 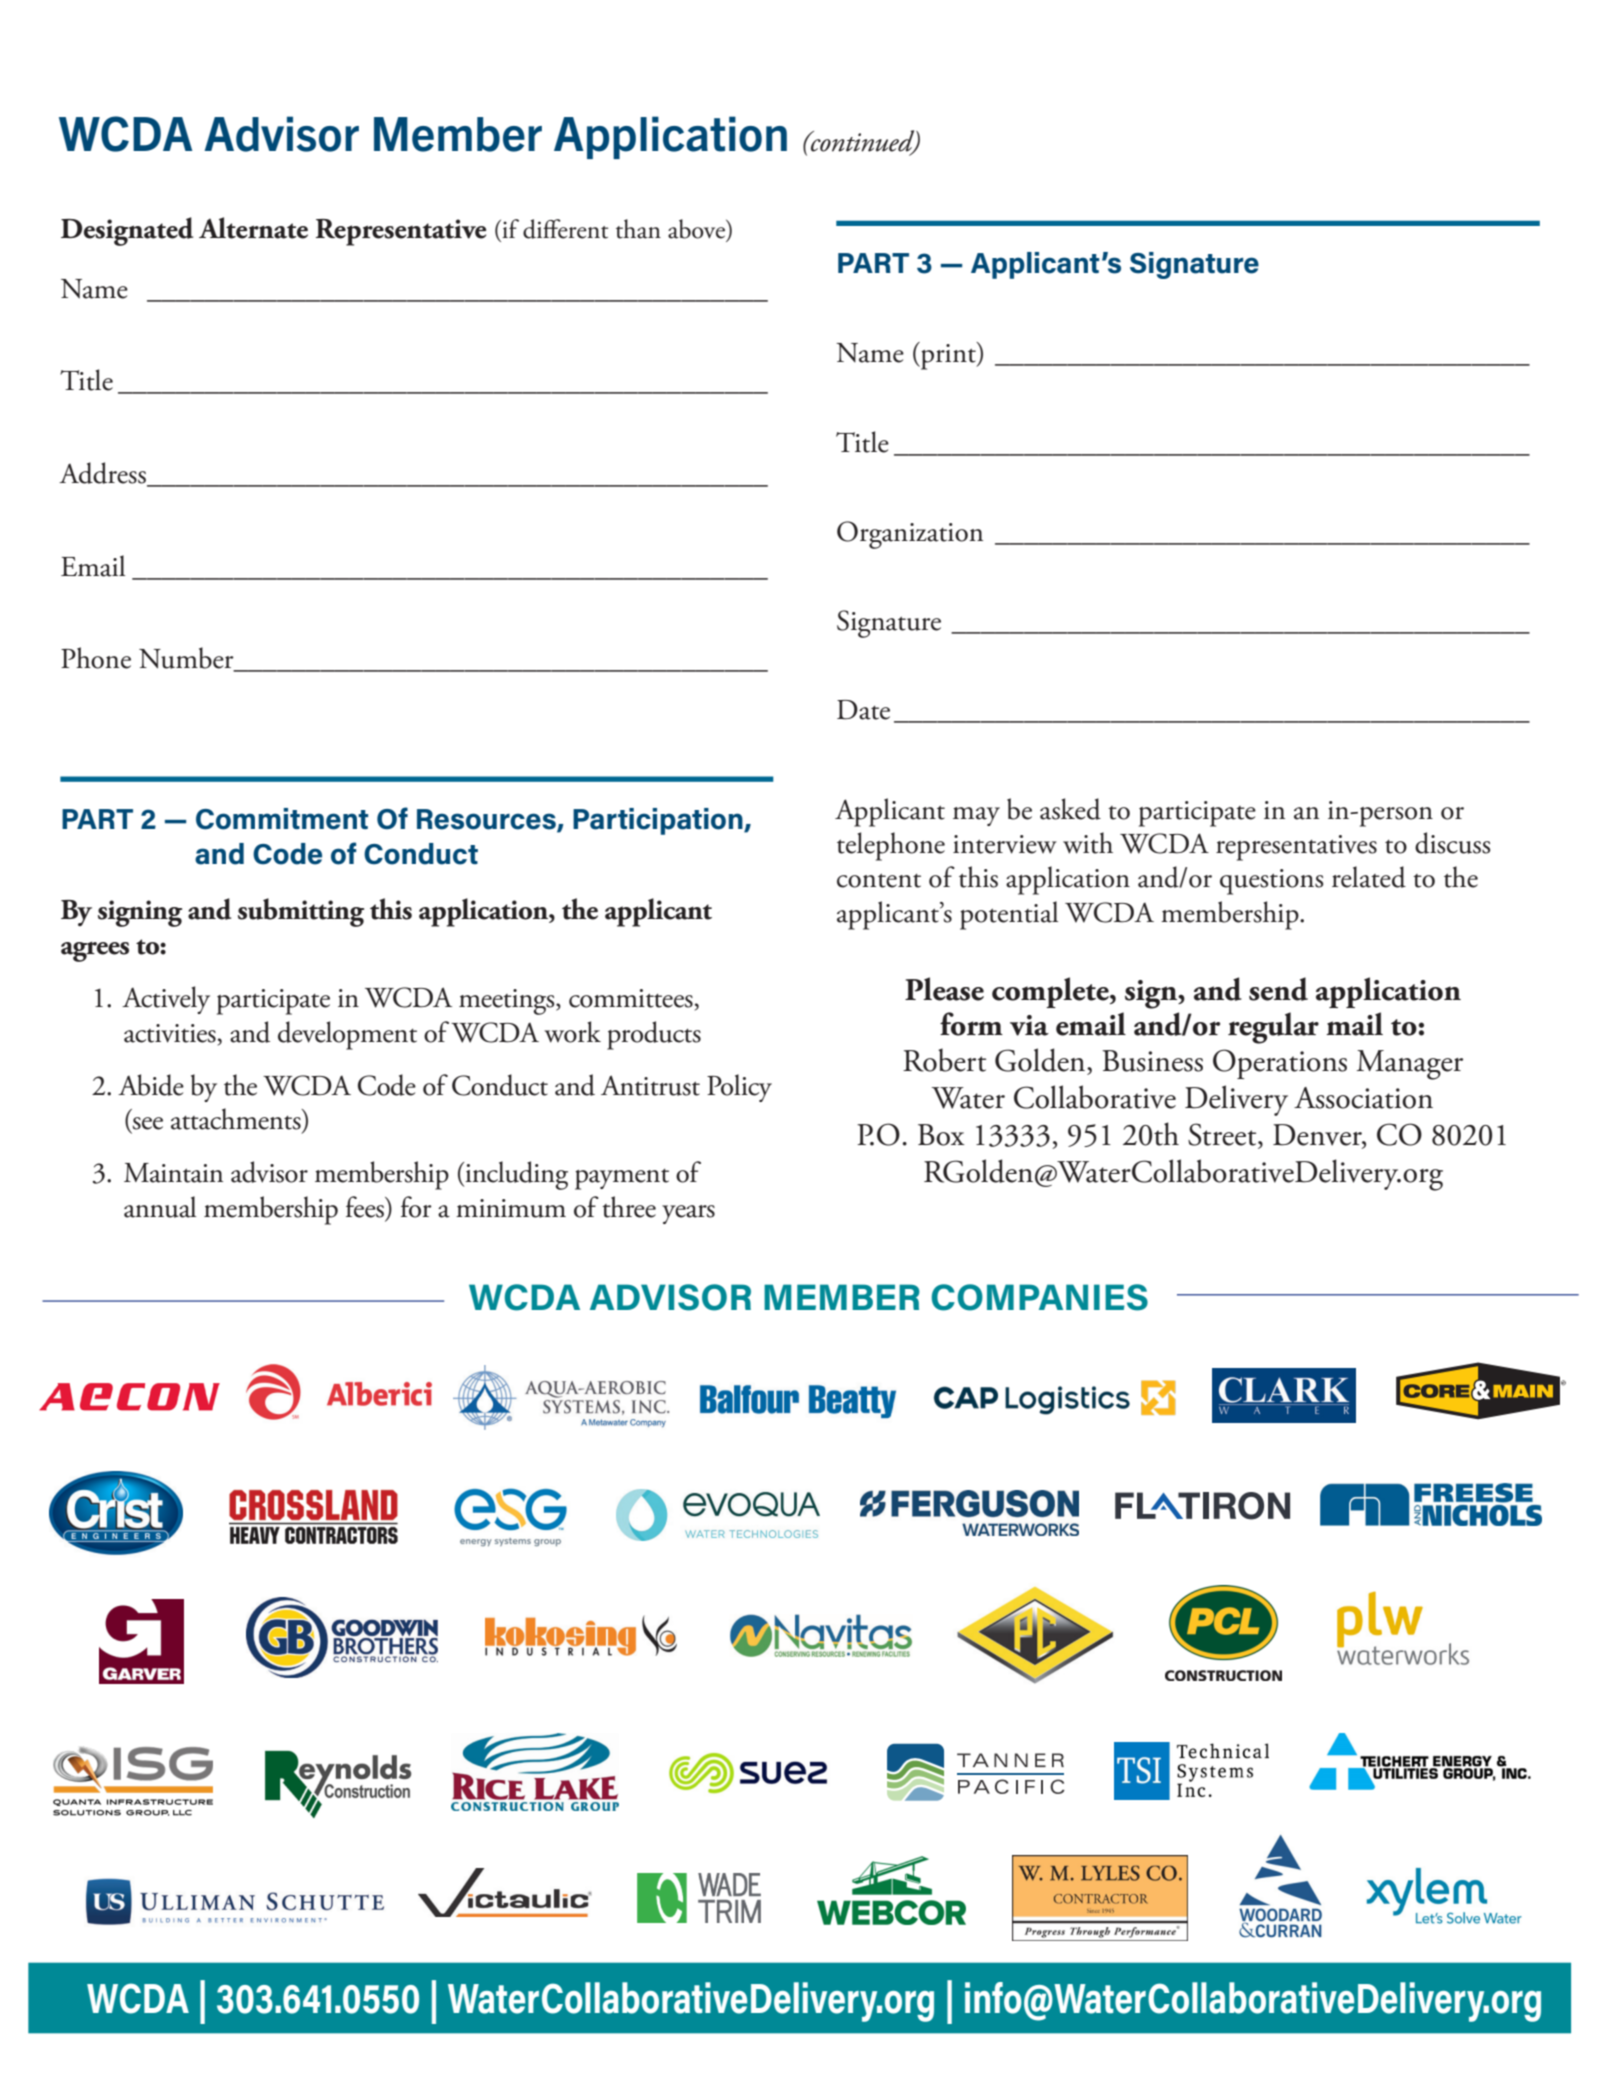 I want to click on discuss, so click(x=1452, y=843).
